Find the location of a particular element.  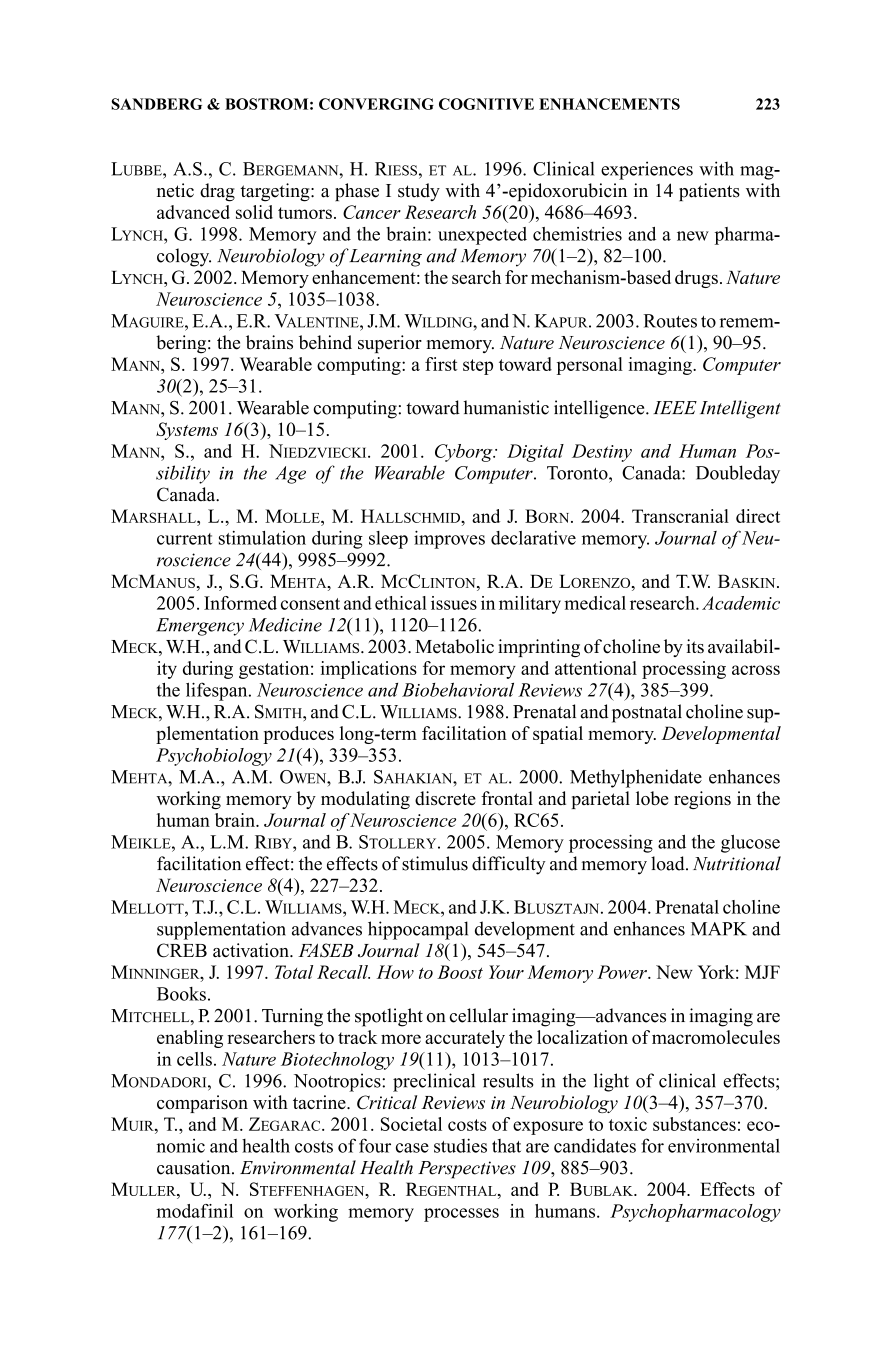

Metabolic is located at coordinates (454, 646).
